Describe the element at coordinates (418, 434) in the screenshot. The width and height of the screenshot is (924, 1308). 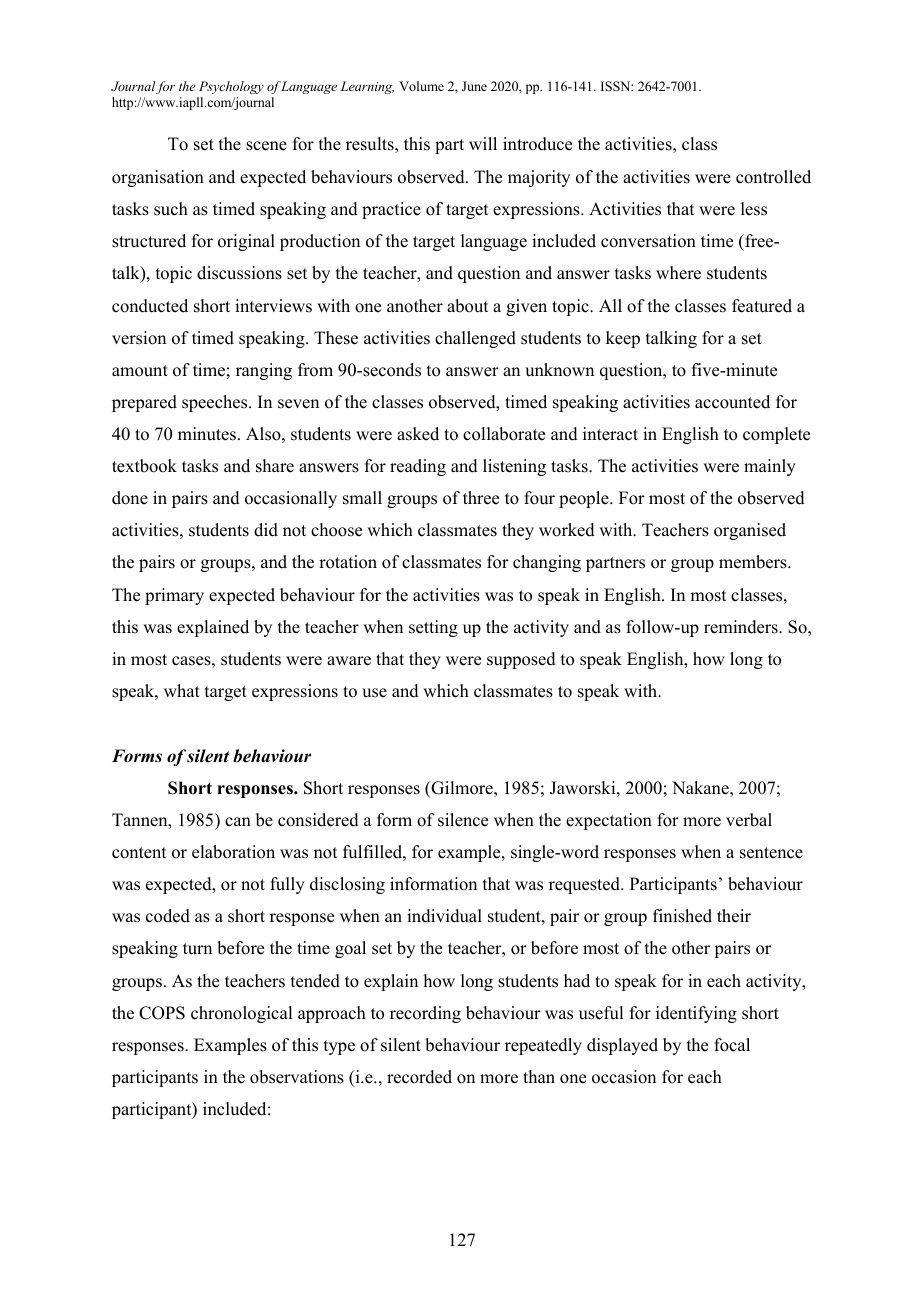
I see `asked` at that location.
